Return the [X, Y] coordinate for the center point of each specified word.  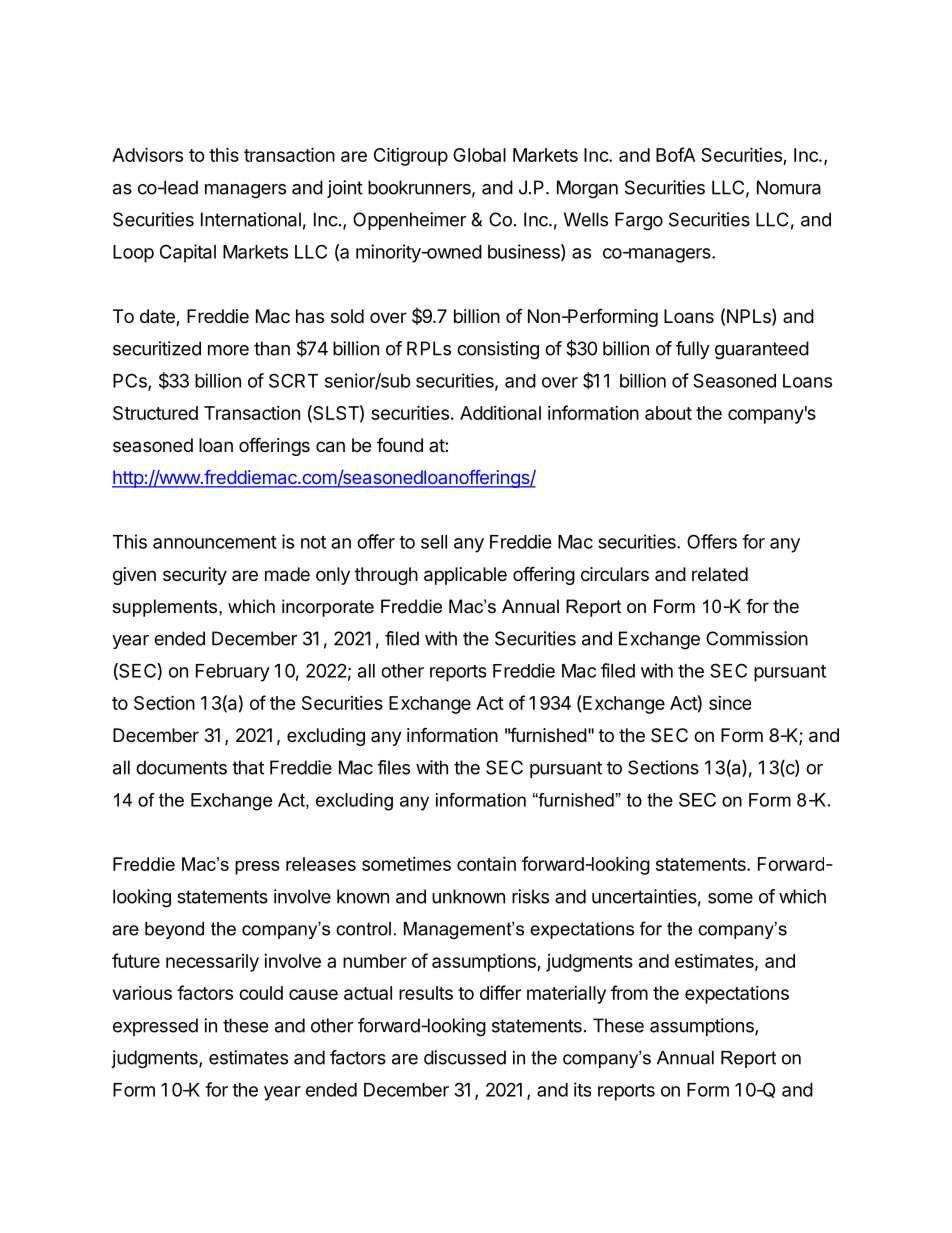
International [251, 219]
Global [479, 155]
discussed [465, 1057]
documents [181, 767]
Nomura [789, 187]
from [629, 992]
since [730, 703]
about [668, 413]
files [393, 767]
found [400, 445]
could [261, 993]
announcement [215, 542]
